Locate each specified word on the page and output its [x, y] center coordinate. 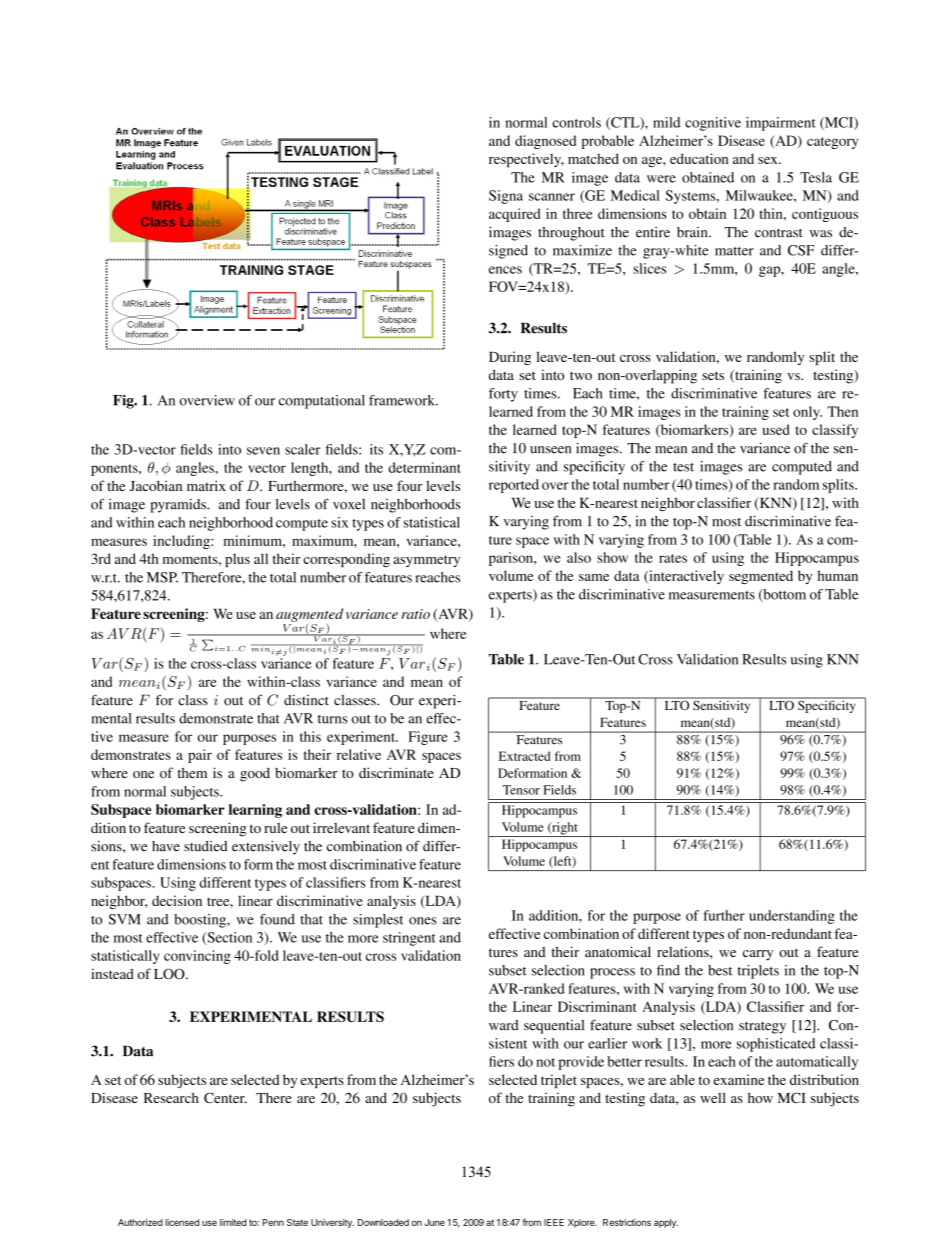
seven [263, 451]
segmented [761, 577]
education [699, 158]
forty [503, 395]
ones [423, 921]
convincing [197, 957]
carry [758, 955]
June [435, 1222]
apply [666, 1223]
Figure [428, 738]
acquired [514, 215]
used [776, 429]
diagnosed [545, 142]
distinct [306, 700]
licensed [182, 1222]
